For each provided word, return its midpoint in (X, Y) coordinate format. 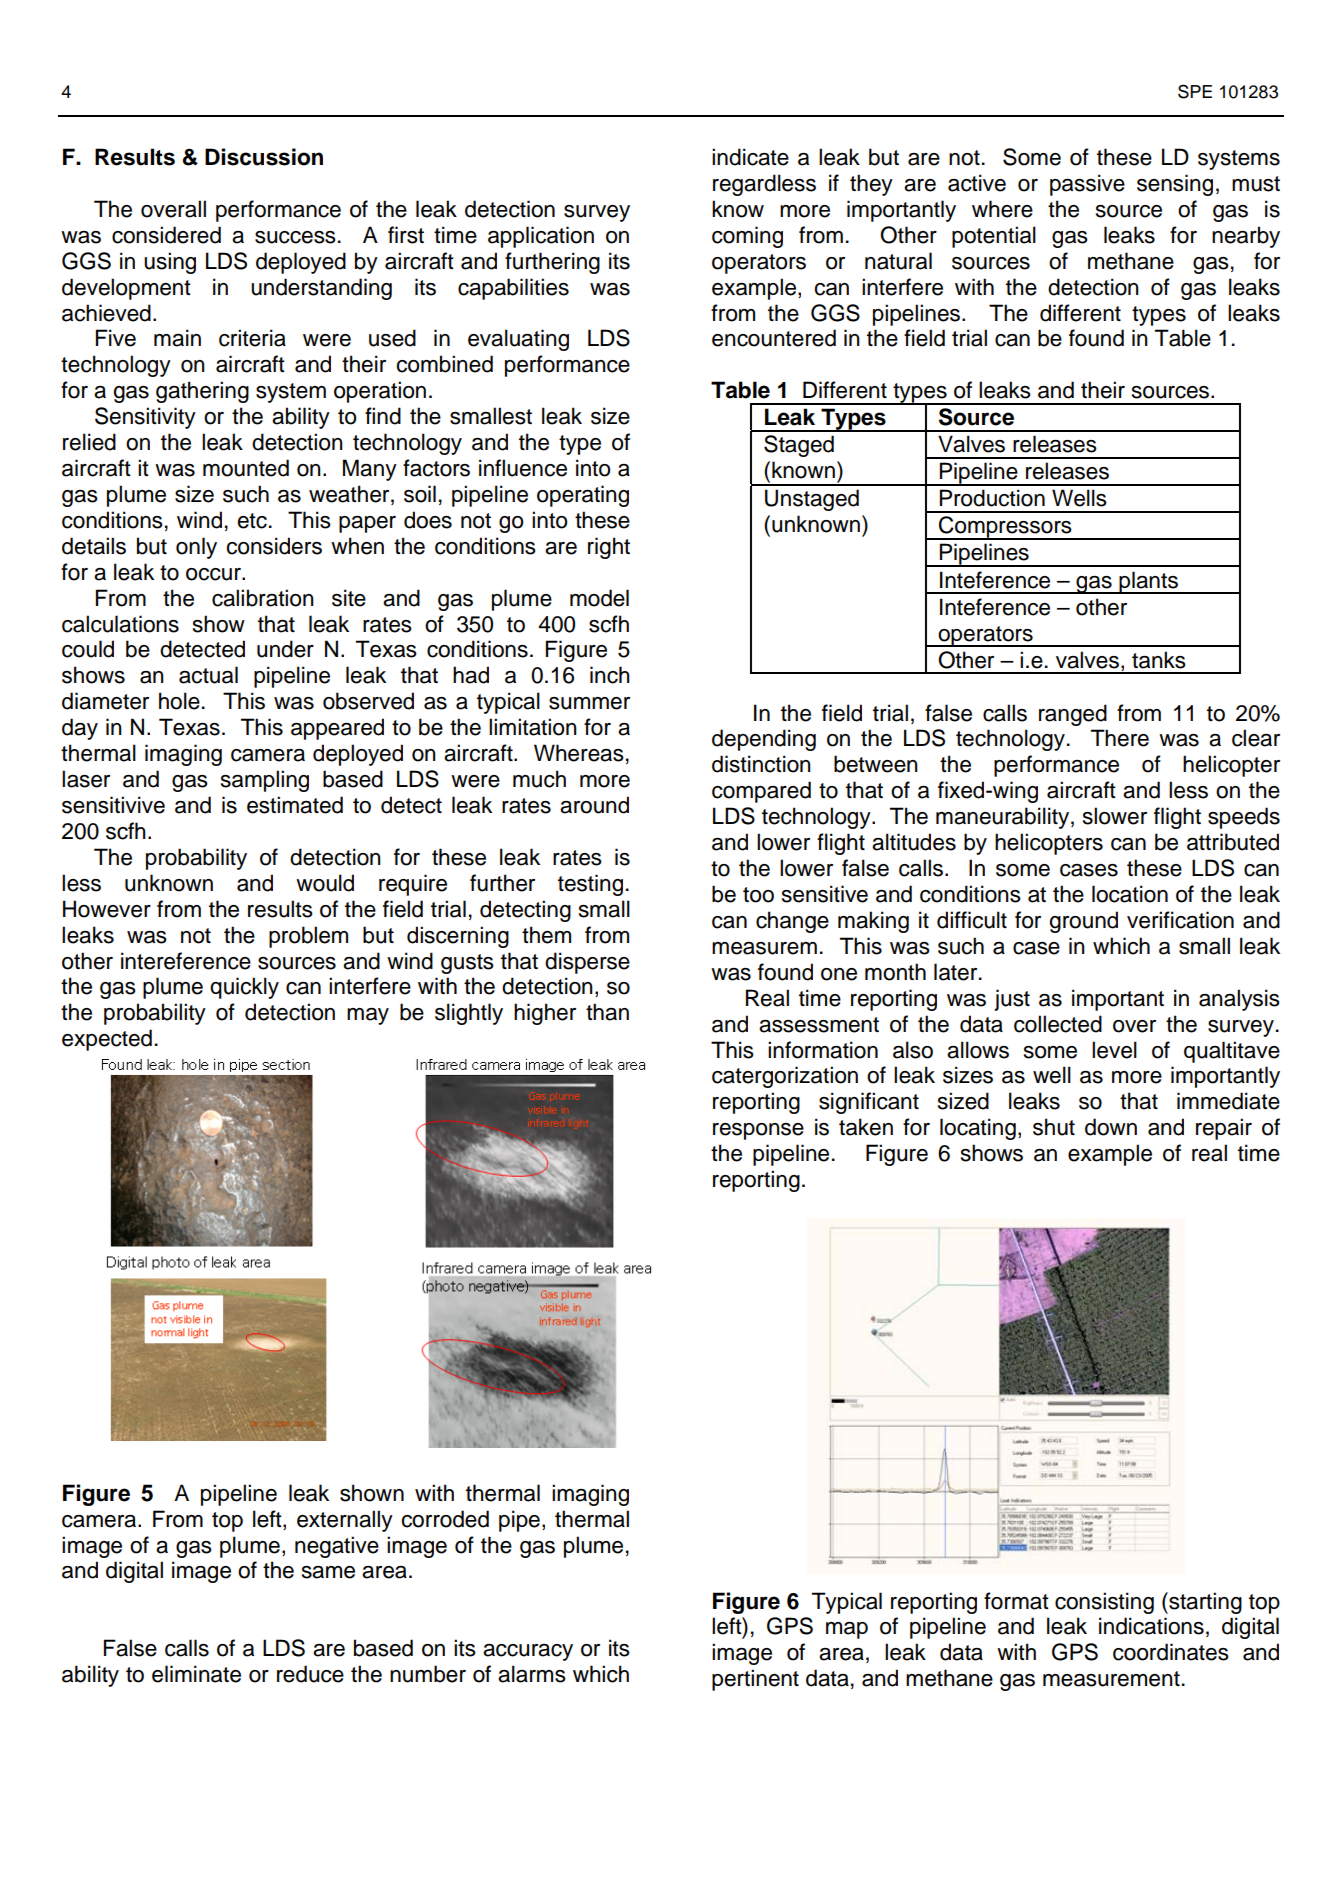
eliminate (196, 1674)
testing (590, 885)
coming (747, 237)
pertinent (755, 1680)
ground (1083, 922)
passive (1087, 185)
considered (166, 235)
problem (308, 937)
